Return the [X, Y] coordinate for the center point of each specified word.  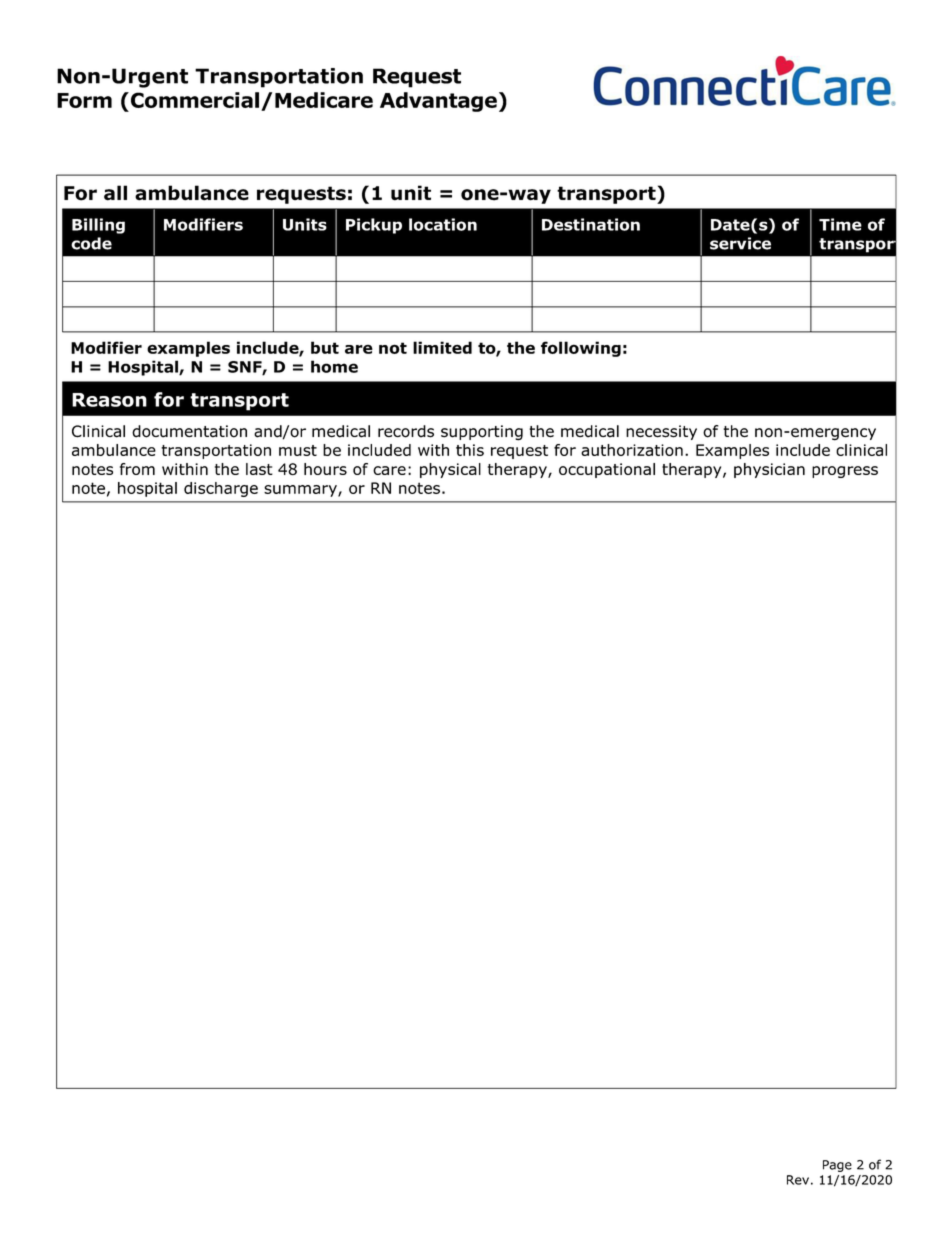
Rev [798, 1180]
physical [450, 470]
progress [845, 472]
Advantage [438, 102]
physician [769, 470]
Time [840, 224]
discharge [221, 489]
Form [84, 100]
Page [837, 1166]
